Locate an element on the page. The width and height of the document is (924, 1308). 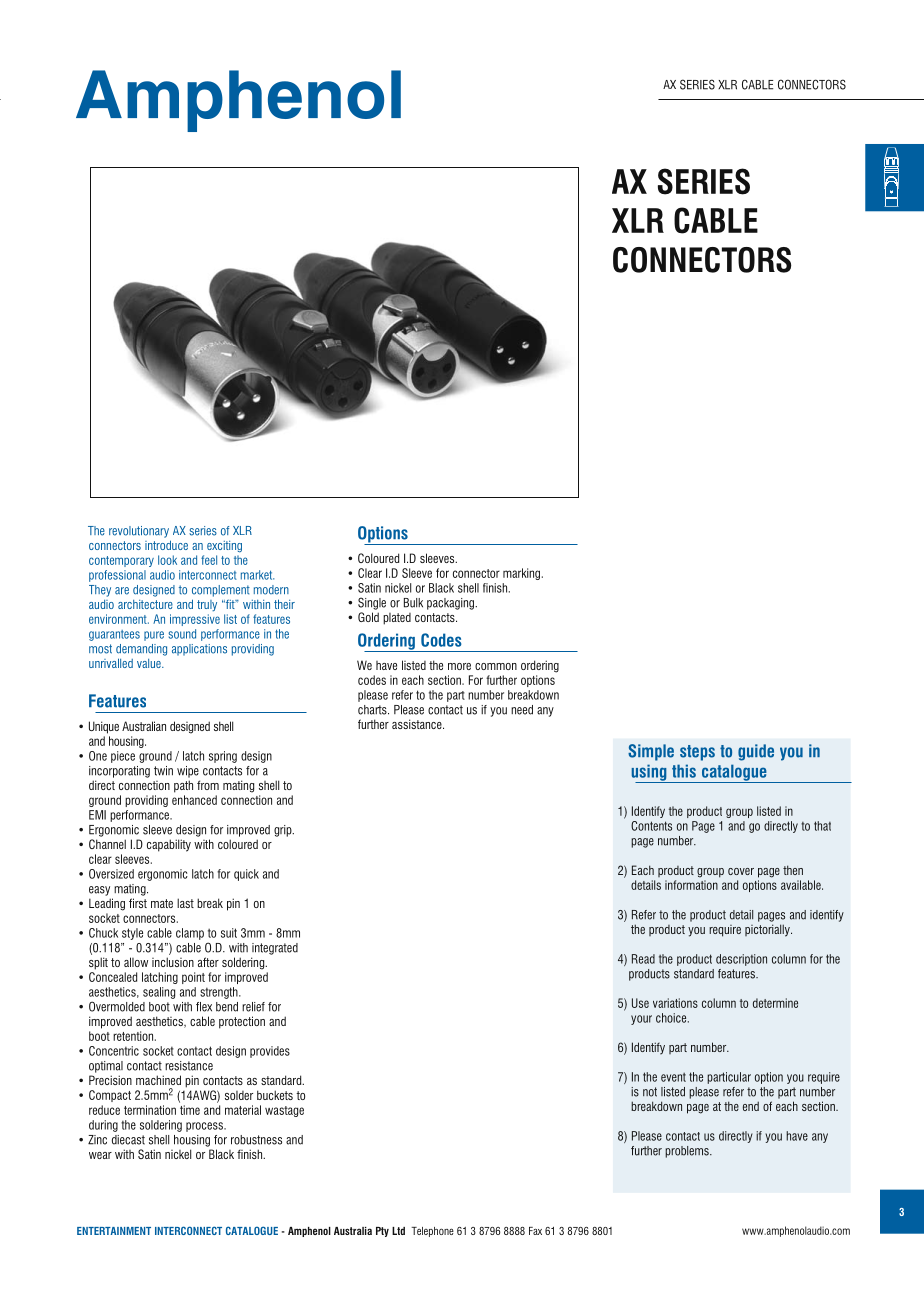
ENTERTAINMENT is located at coordinates (114, 1231).
